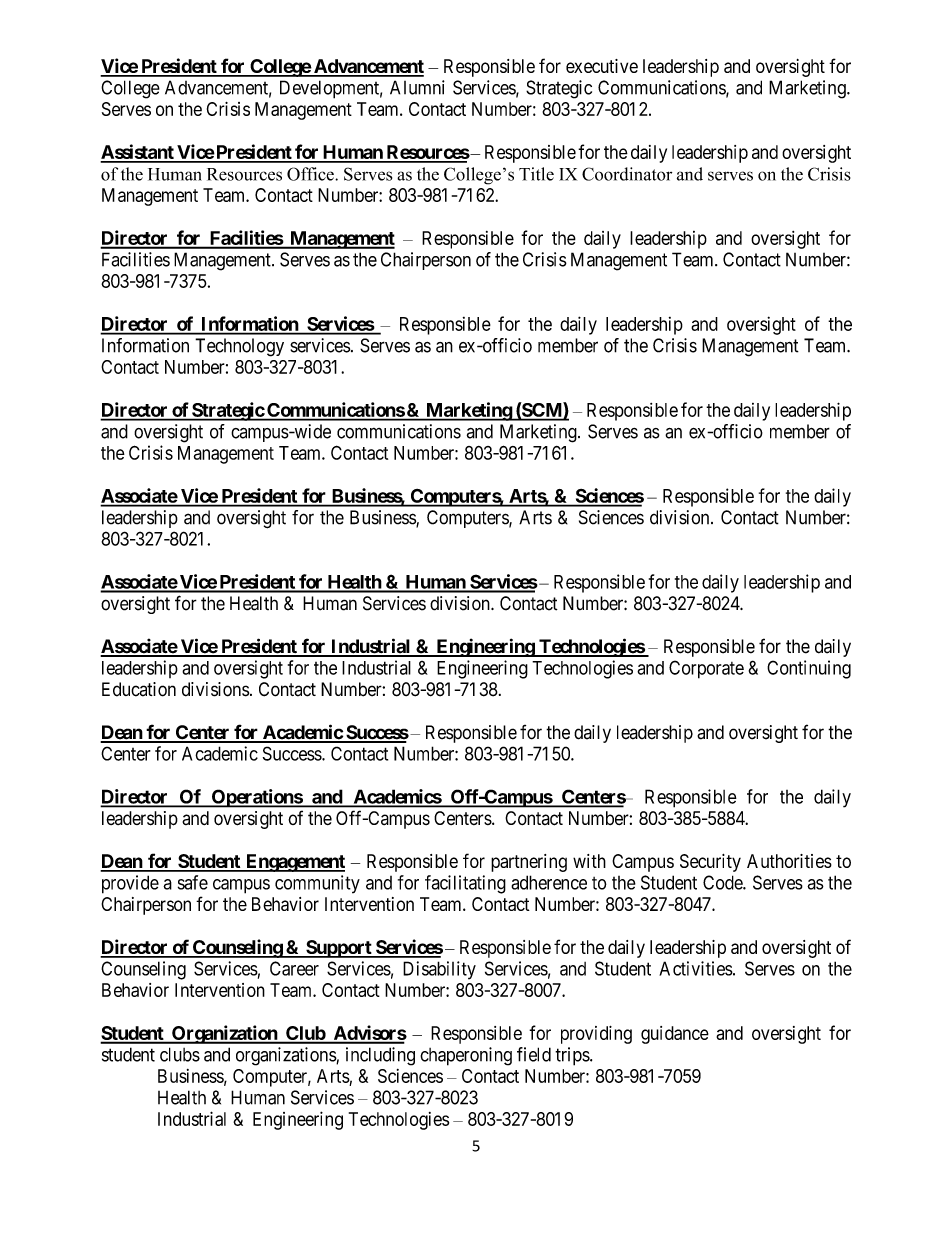 The image size is (952, 1233). Describe the element at coordinates (809, 669) in the screenshot. I see `Continuing` at that location.
